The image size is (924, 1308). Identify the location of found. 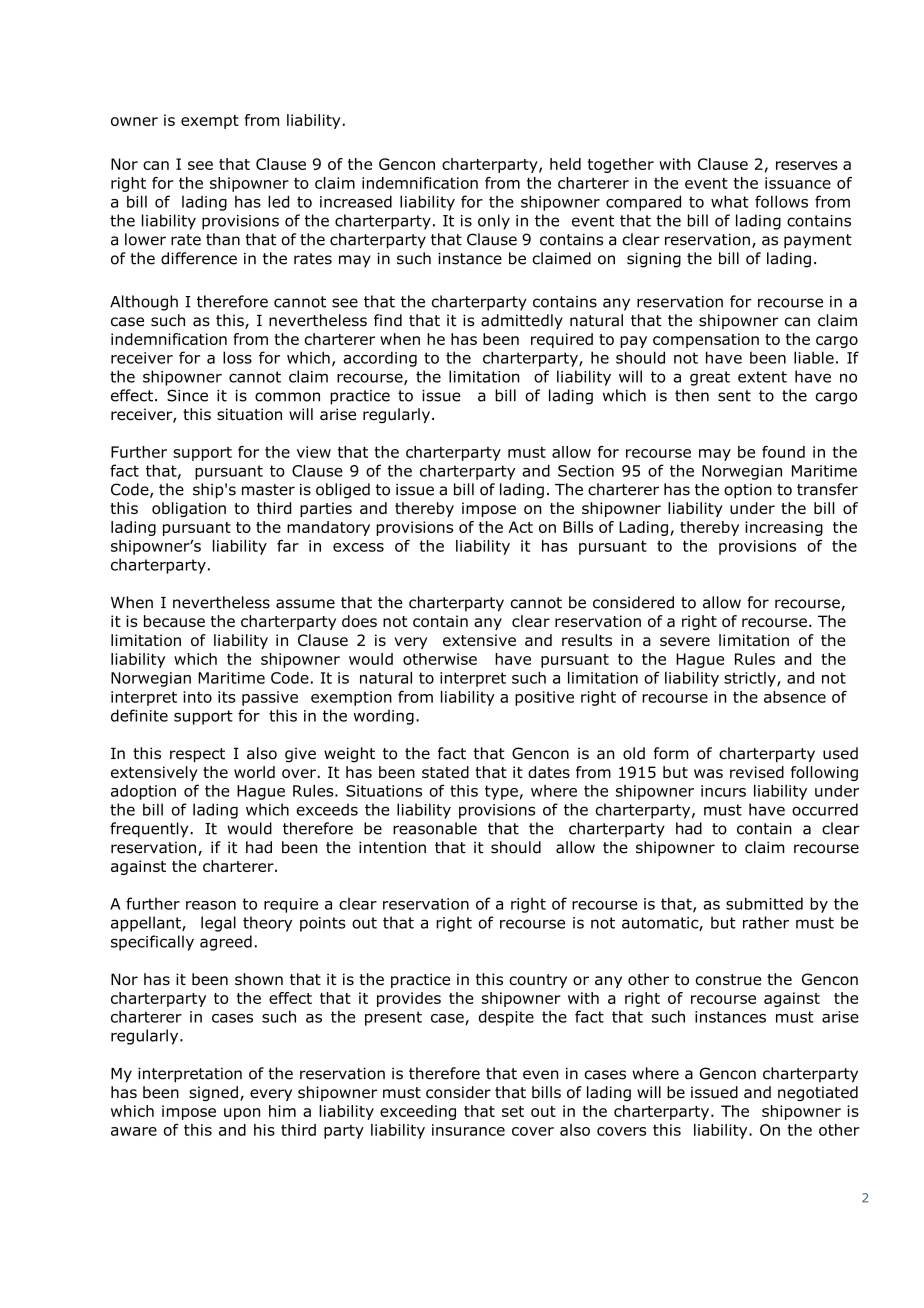
(783, 452).
